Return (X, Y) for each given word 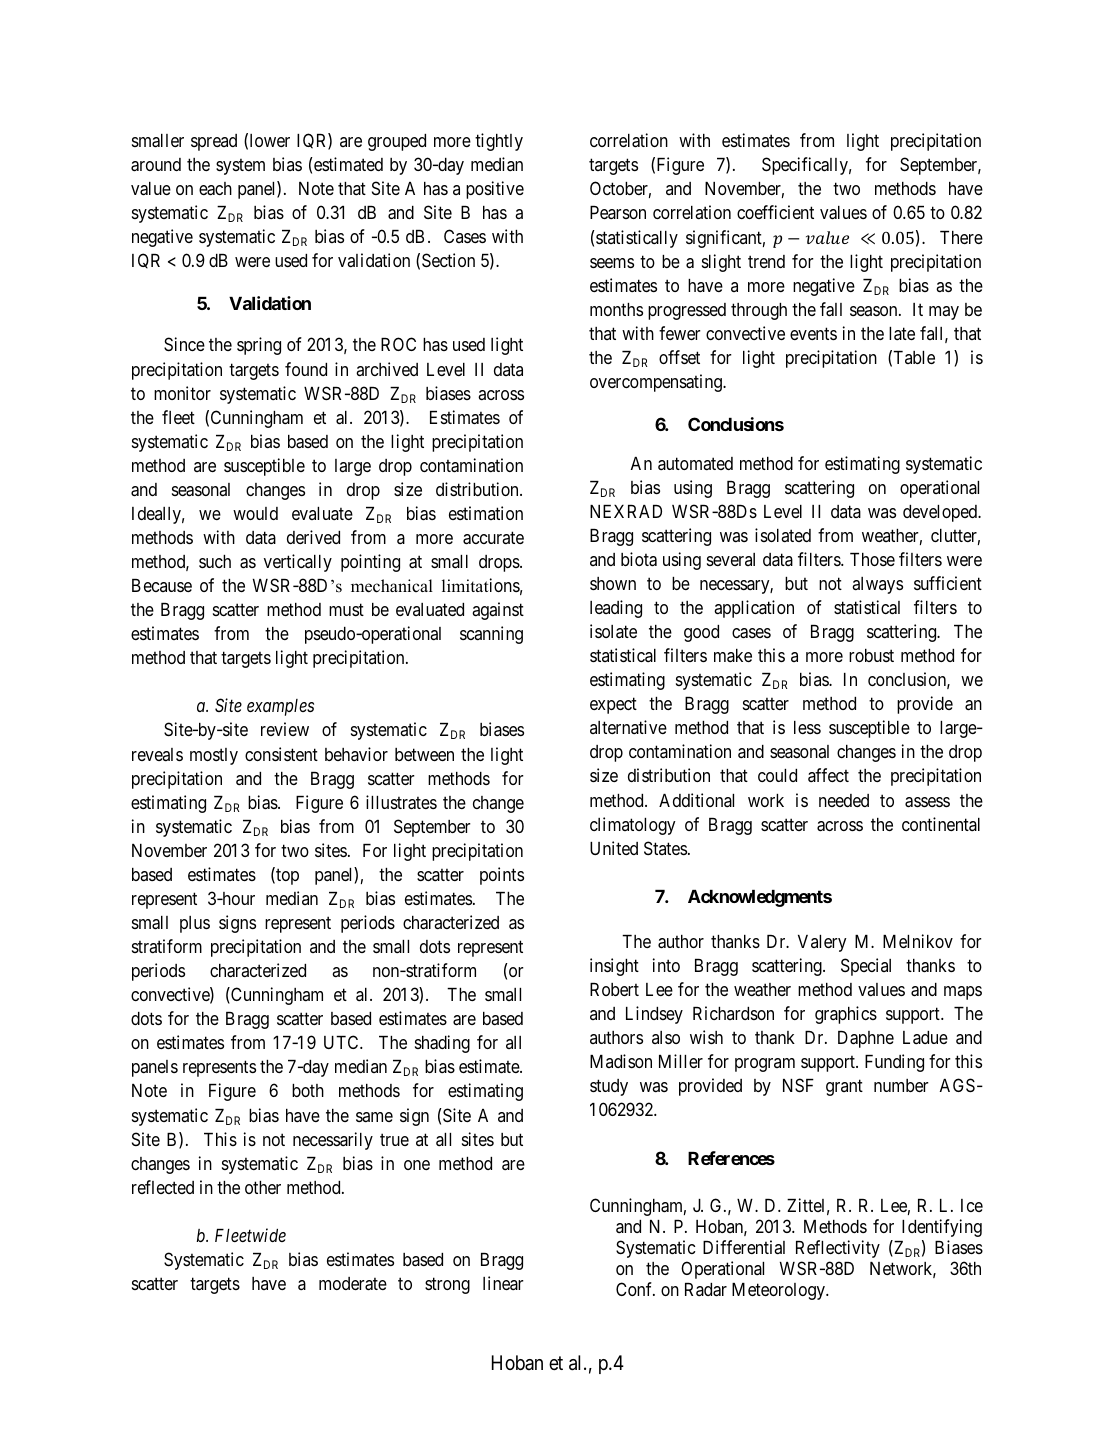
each (215, 189)
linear (503, 1283)
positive (495, 190)
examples (280, 707)
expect (613, 706)
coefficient (775, 212)
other (263, 1187)
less (807, 727)
